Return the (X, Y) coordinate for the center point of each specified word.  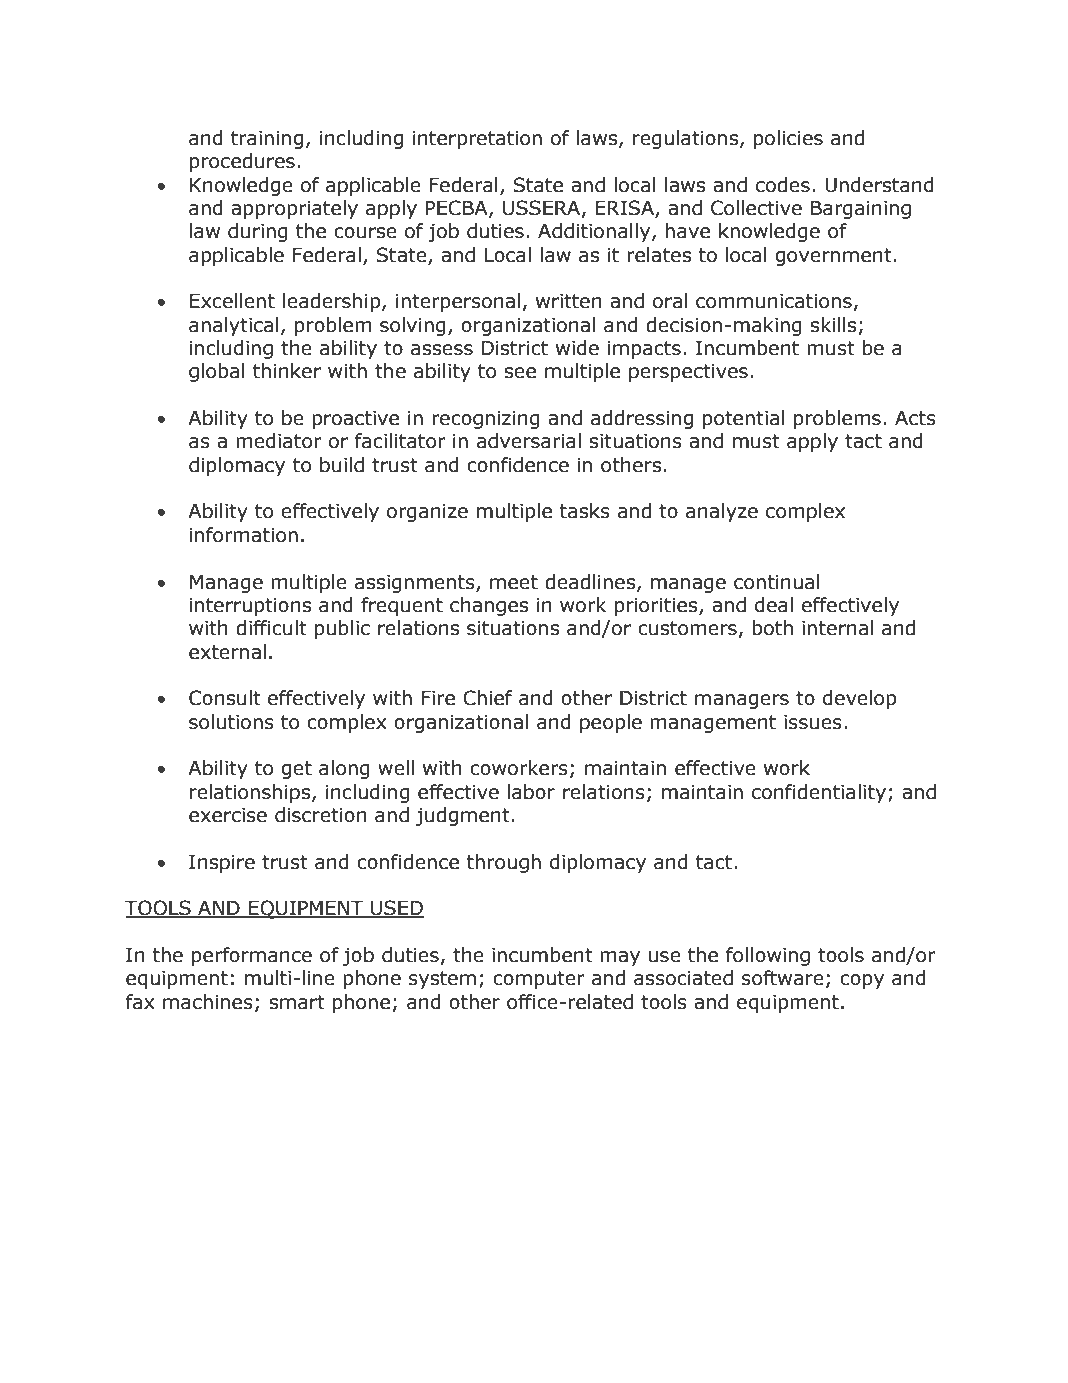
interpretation (477, 140)
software (783, 978)
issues (813, 722)
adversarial (529, 441)
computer (539, 980)
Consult (225, 698)
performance (252, 956)
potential (744, 419)
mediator (279, 441)
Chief (487, 698)
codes (783, 185)
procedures (242, 162)
